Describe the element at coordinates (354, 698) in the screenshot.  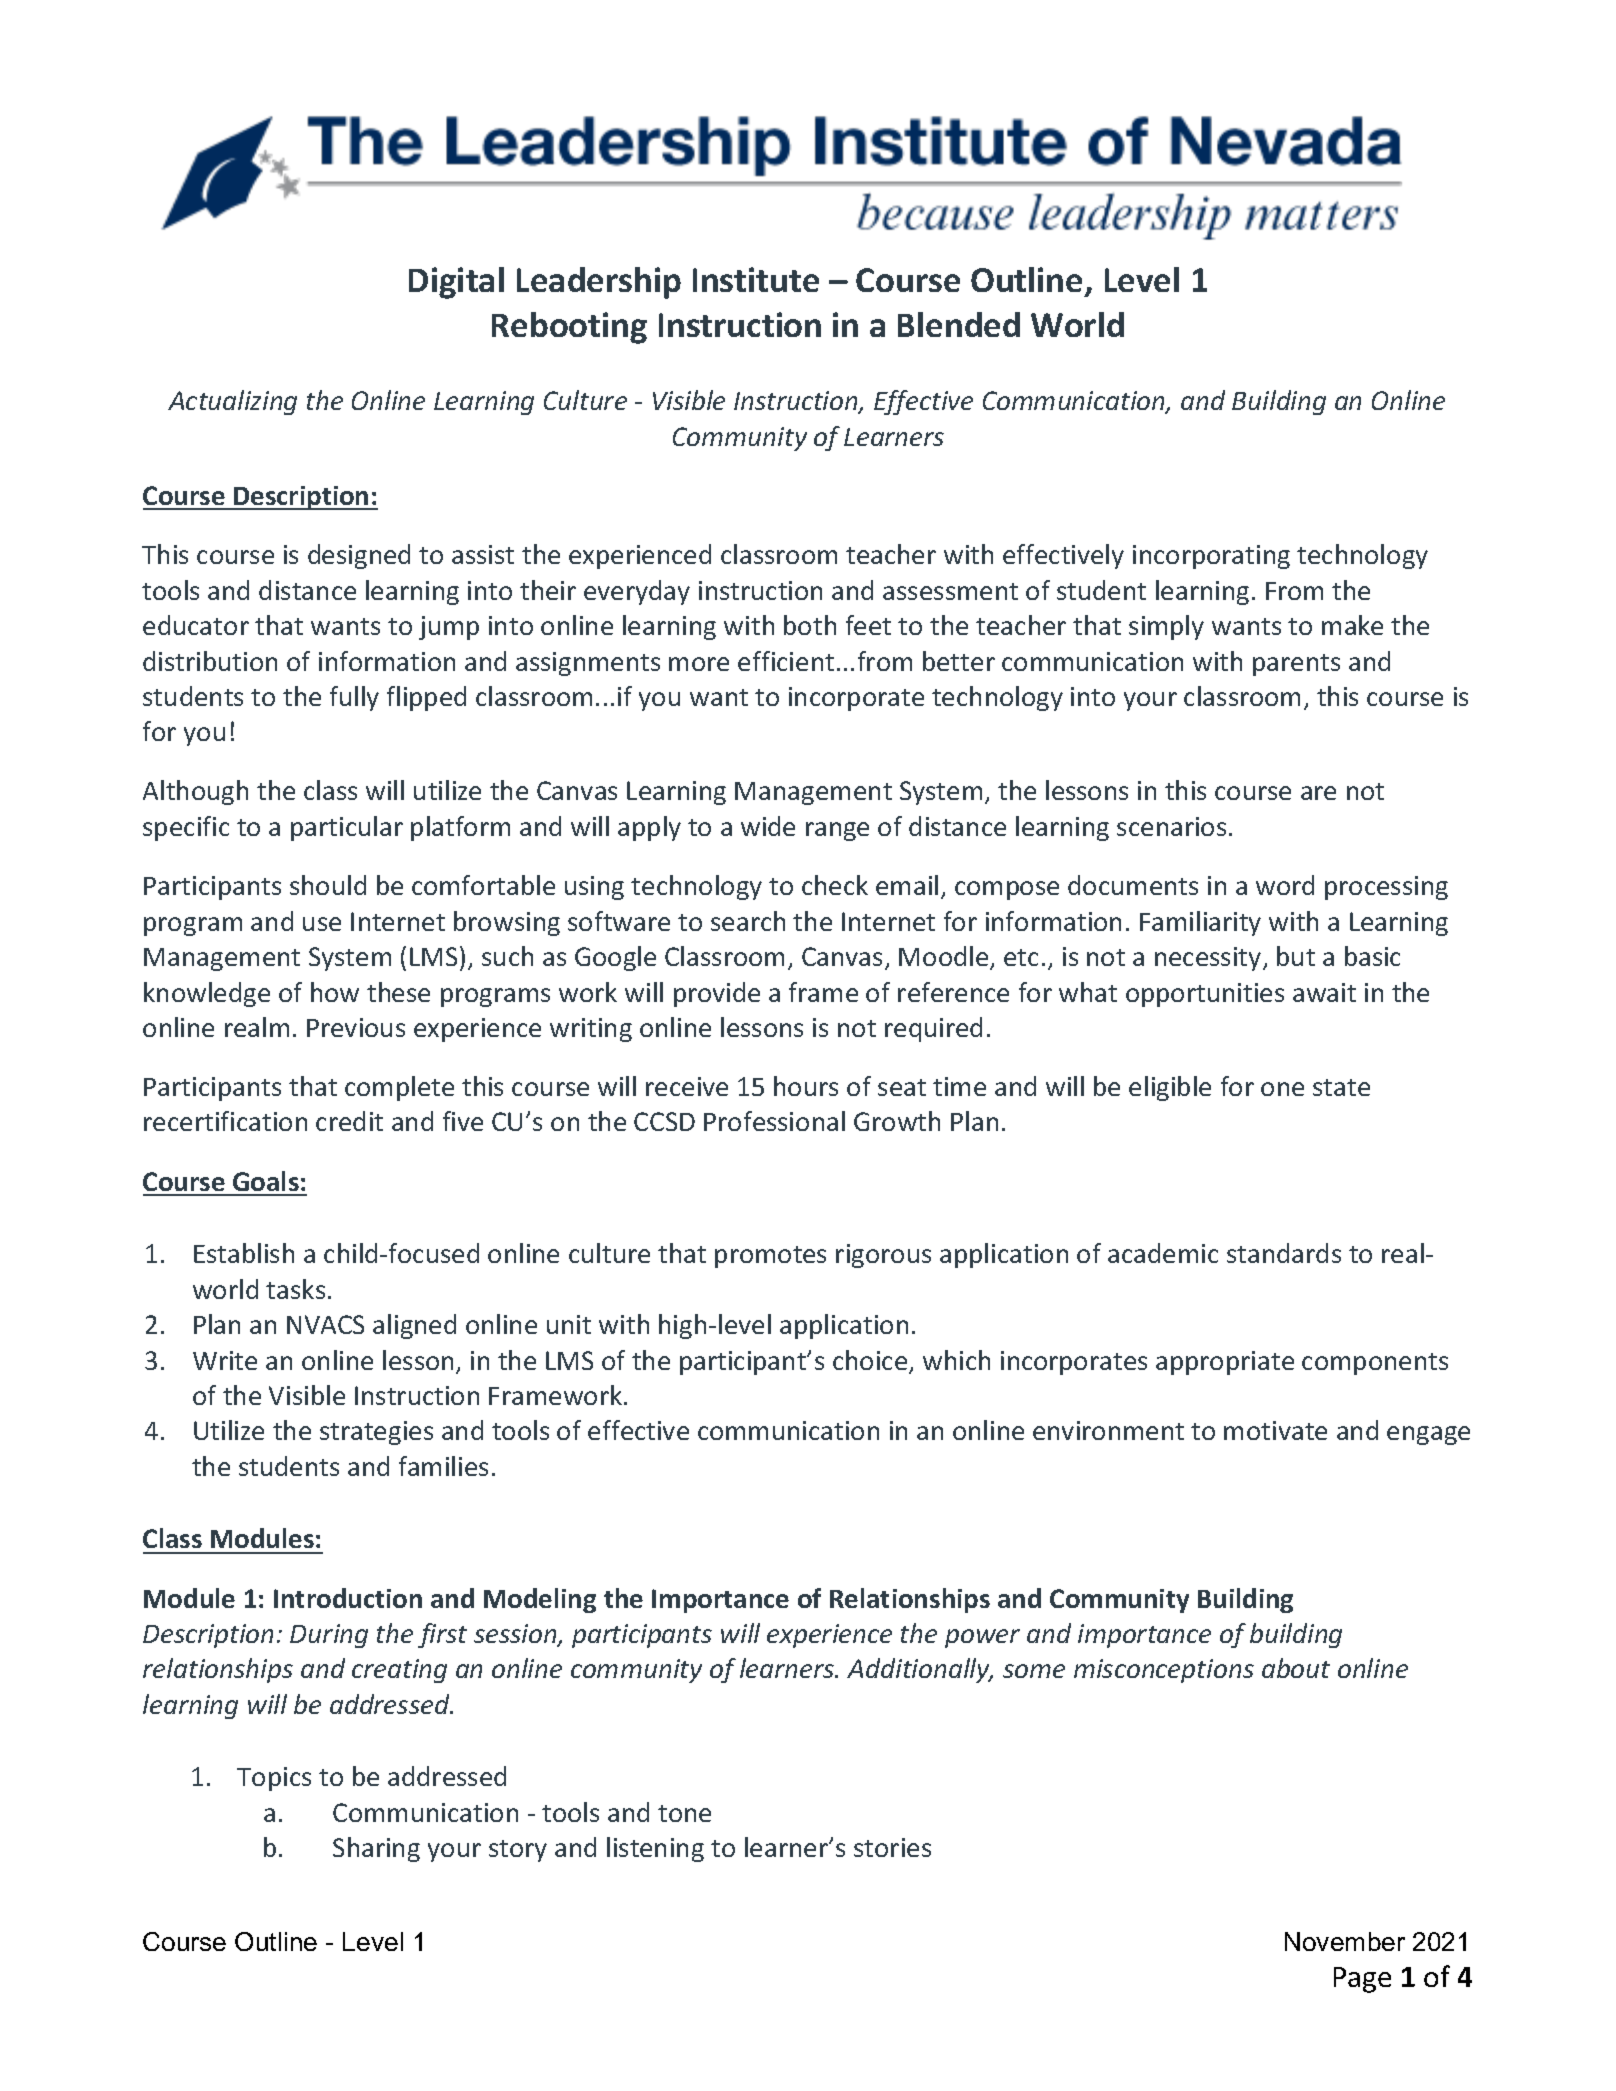
I see `fully` at that location.
